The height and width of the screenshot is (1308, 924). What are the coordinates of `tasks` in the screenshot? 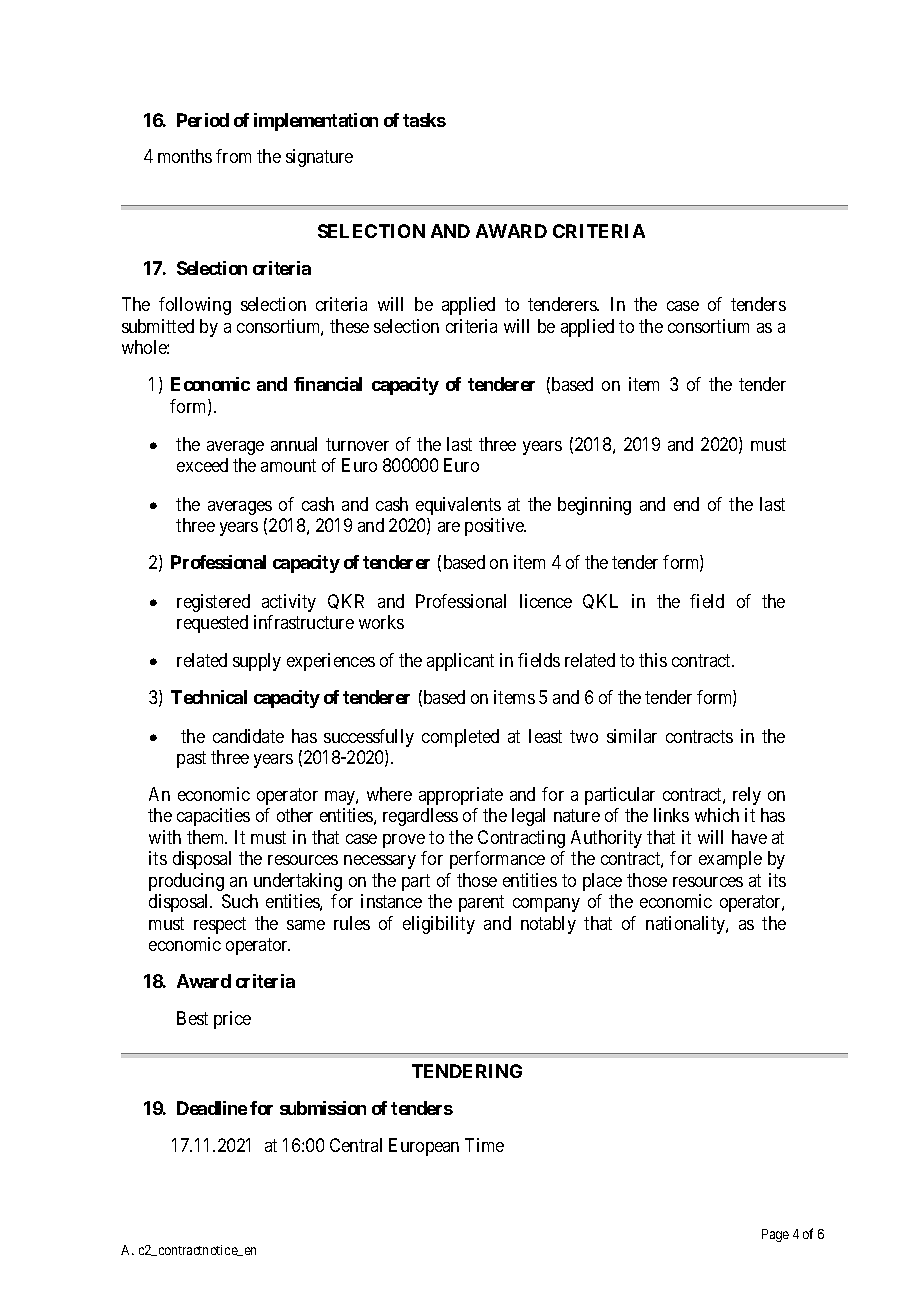 It's located at (424, 120).
